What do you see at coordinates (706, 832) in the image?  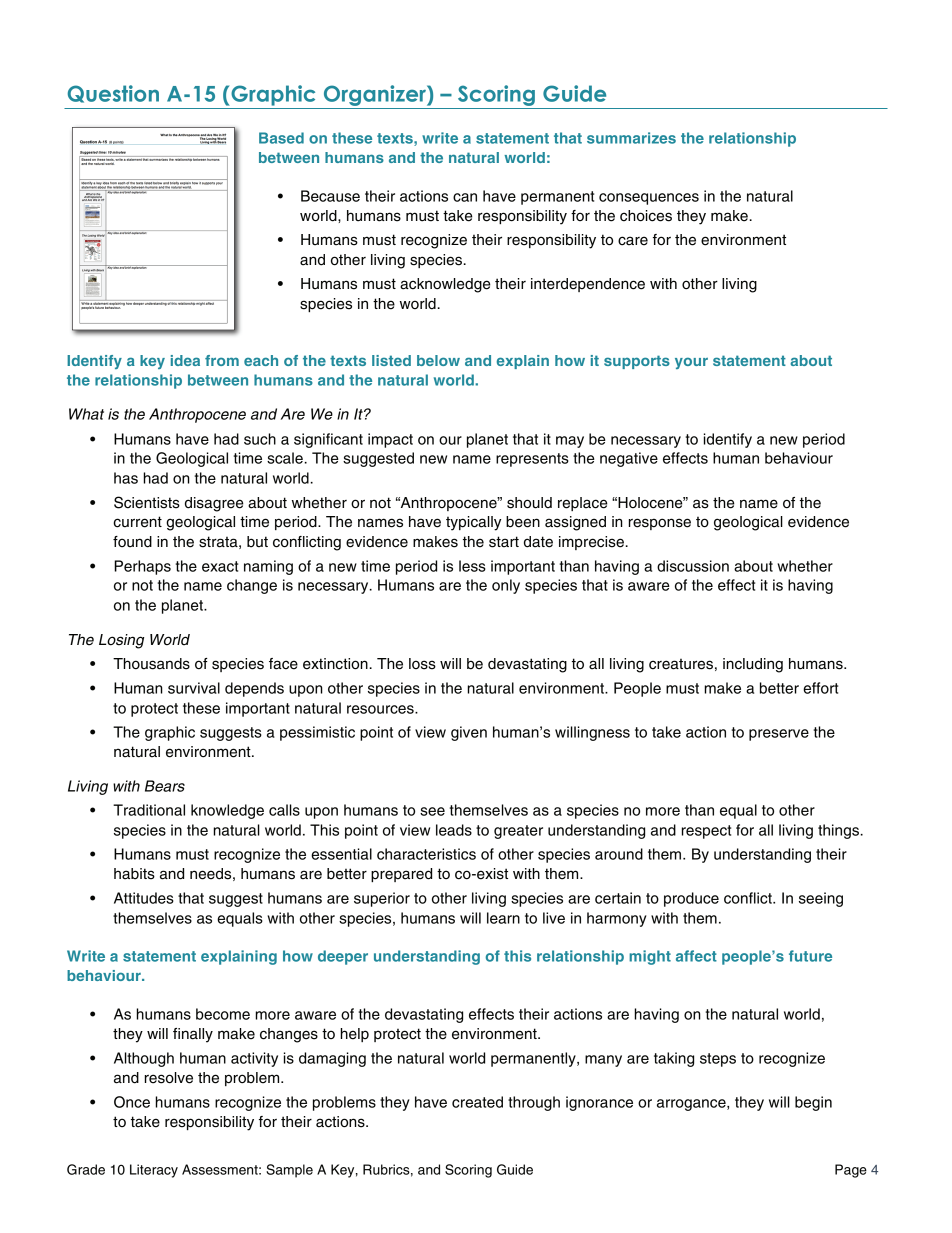 I see `respect` at bounding box center [706, 832].
